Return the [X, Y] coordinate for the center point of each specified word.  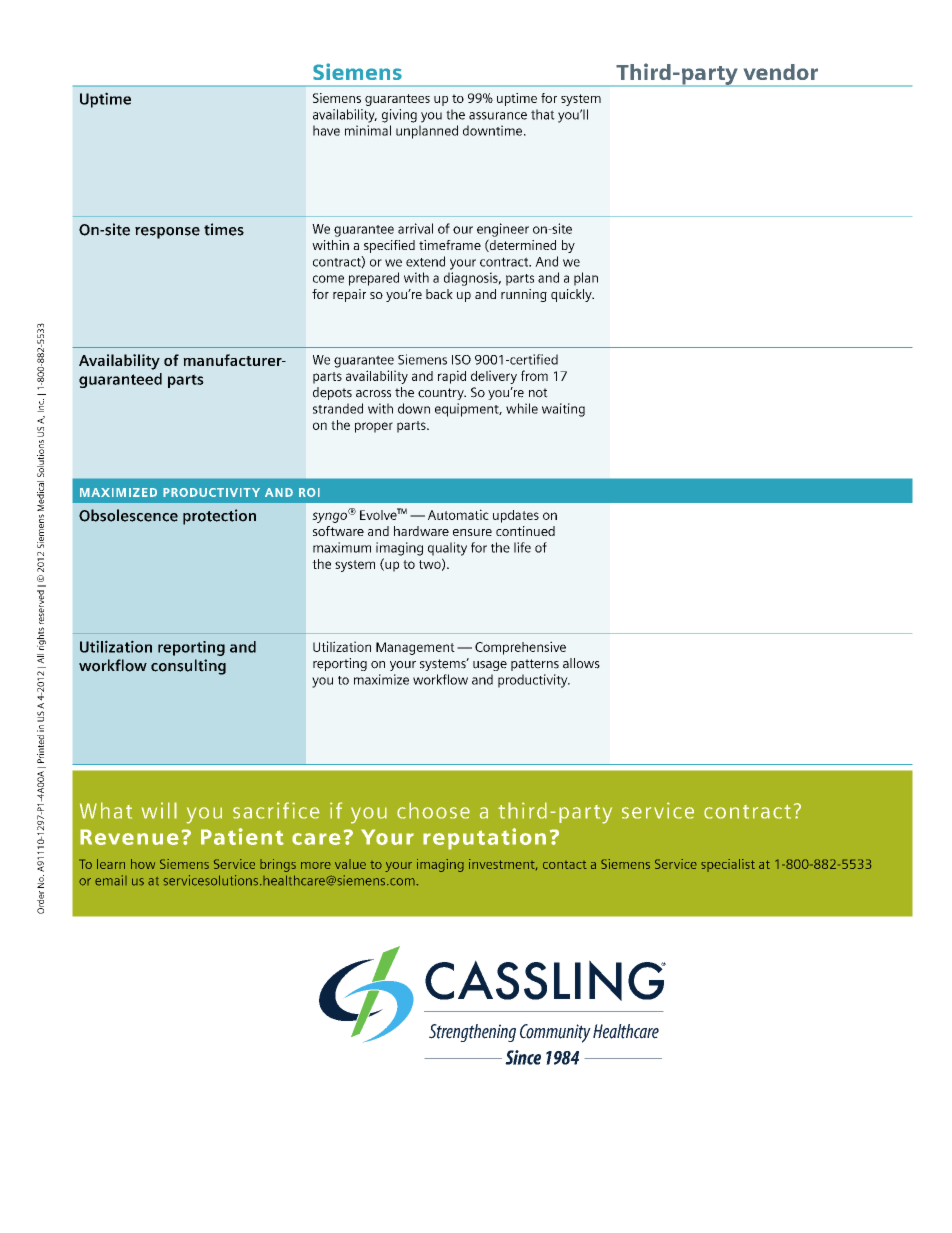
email [111, 880]
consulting [188, 667]
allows [581, 663]
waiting [563, 410]
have [326, 130]
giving [399, 116]
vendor [781, 72]
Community [555, 1033]
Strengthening [472, 1033]
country [442, 394]
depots [332, 393]
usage [490, 666]
